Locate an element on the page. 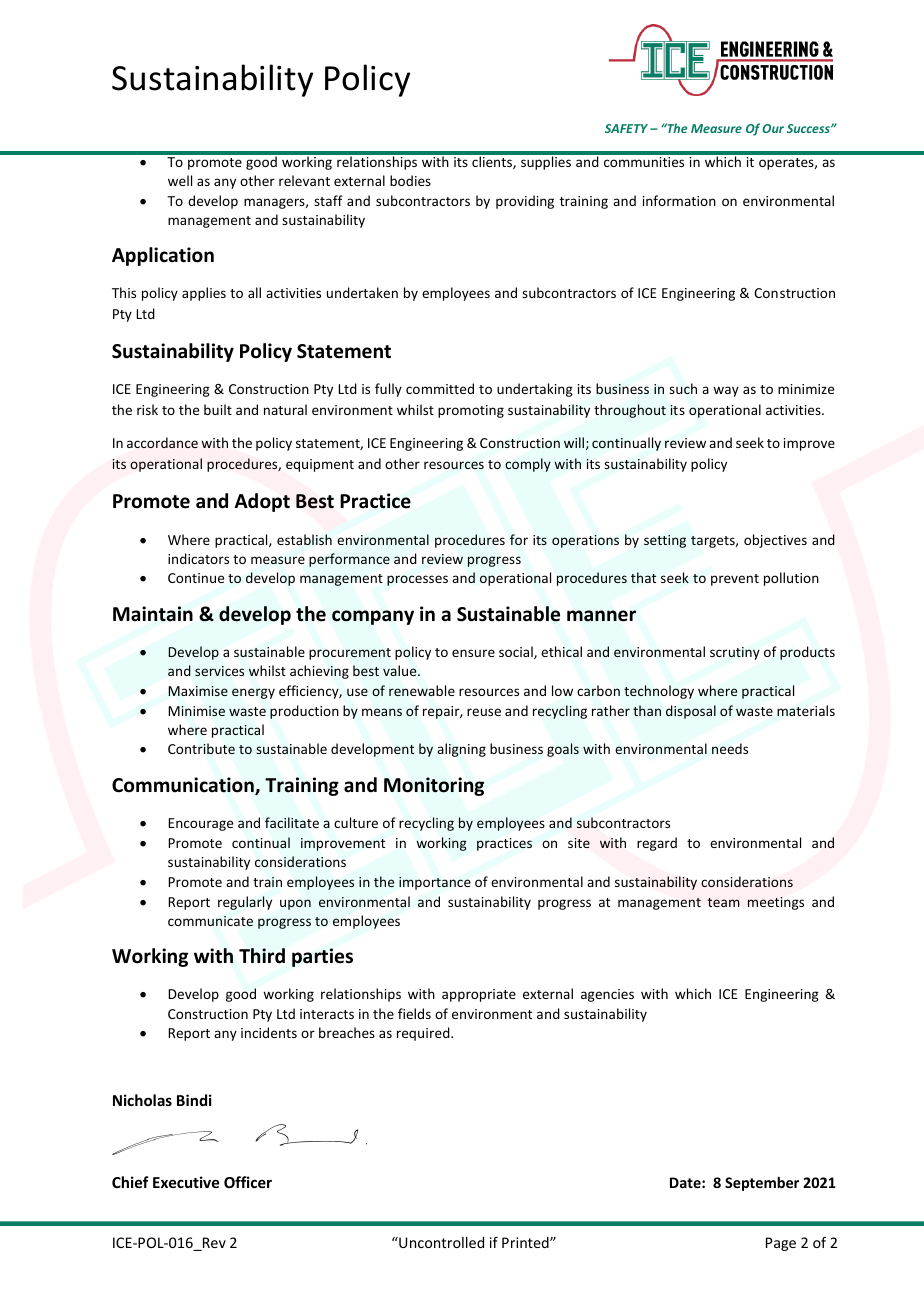 Image resolution: width=924 pixels, height=1308 pixels. September is located at coordinates (762, 1184).
